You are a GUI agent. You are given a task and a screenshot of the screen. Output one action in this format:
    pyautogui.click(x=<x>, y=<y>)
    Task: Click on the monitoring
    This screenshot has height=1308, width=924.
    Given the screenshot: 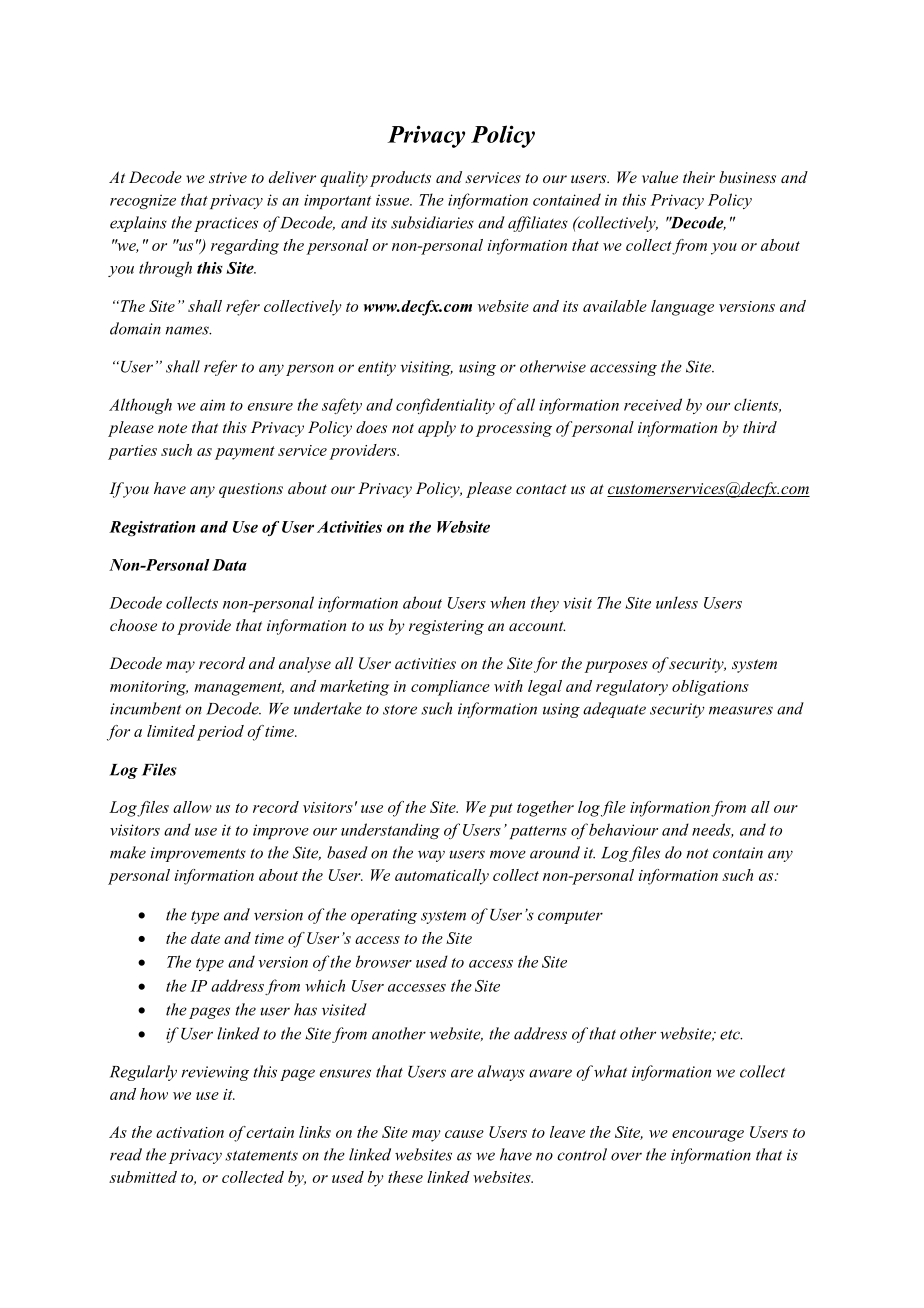 What is the action you would take?
    pyautogui.click(x=149, y=688)
